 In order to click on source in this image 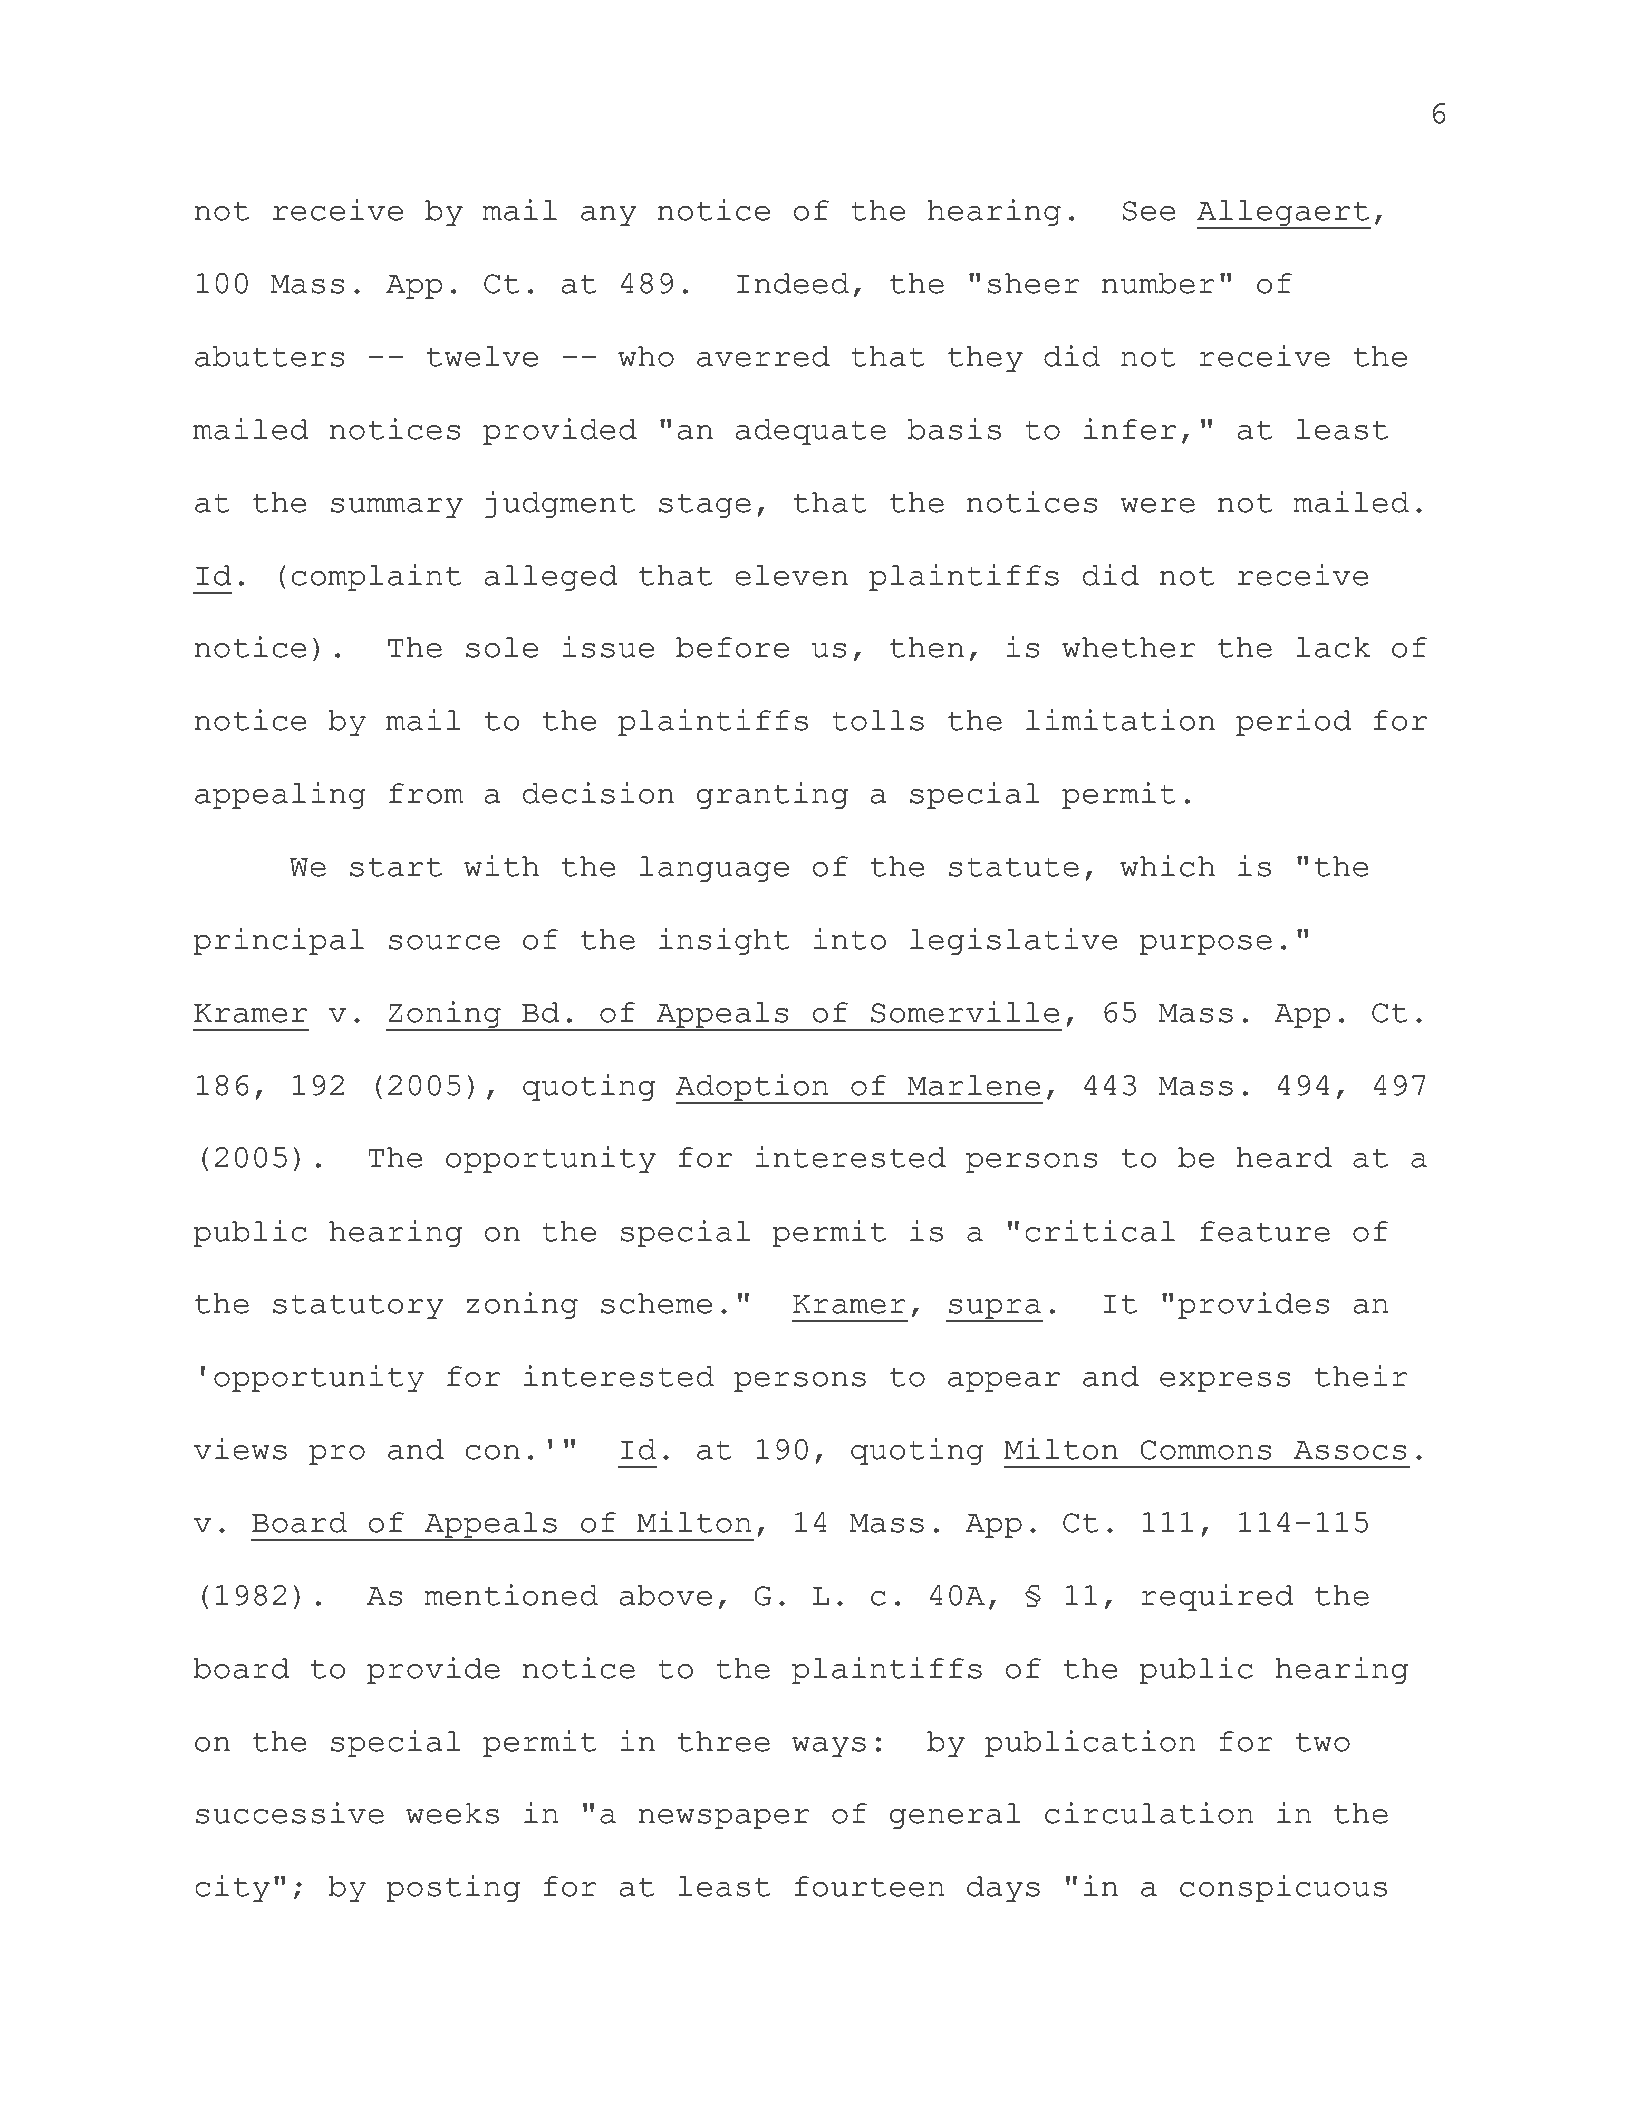, I will do `click(444, 942)`.
